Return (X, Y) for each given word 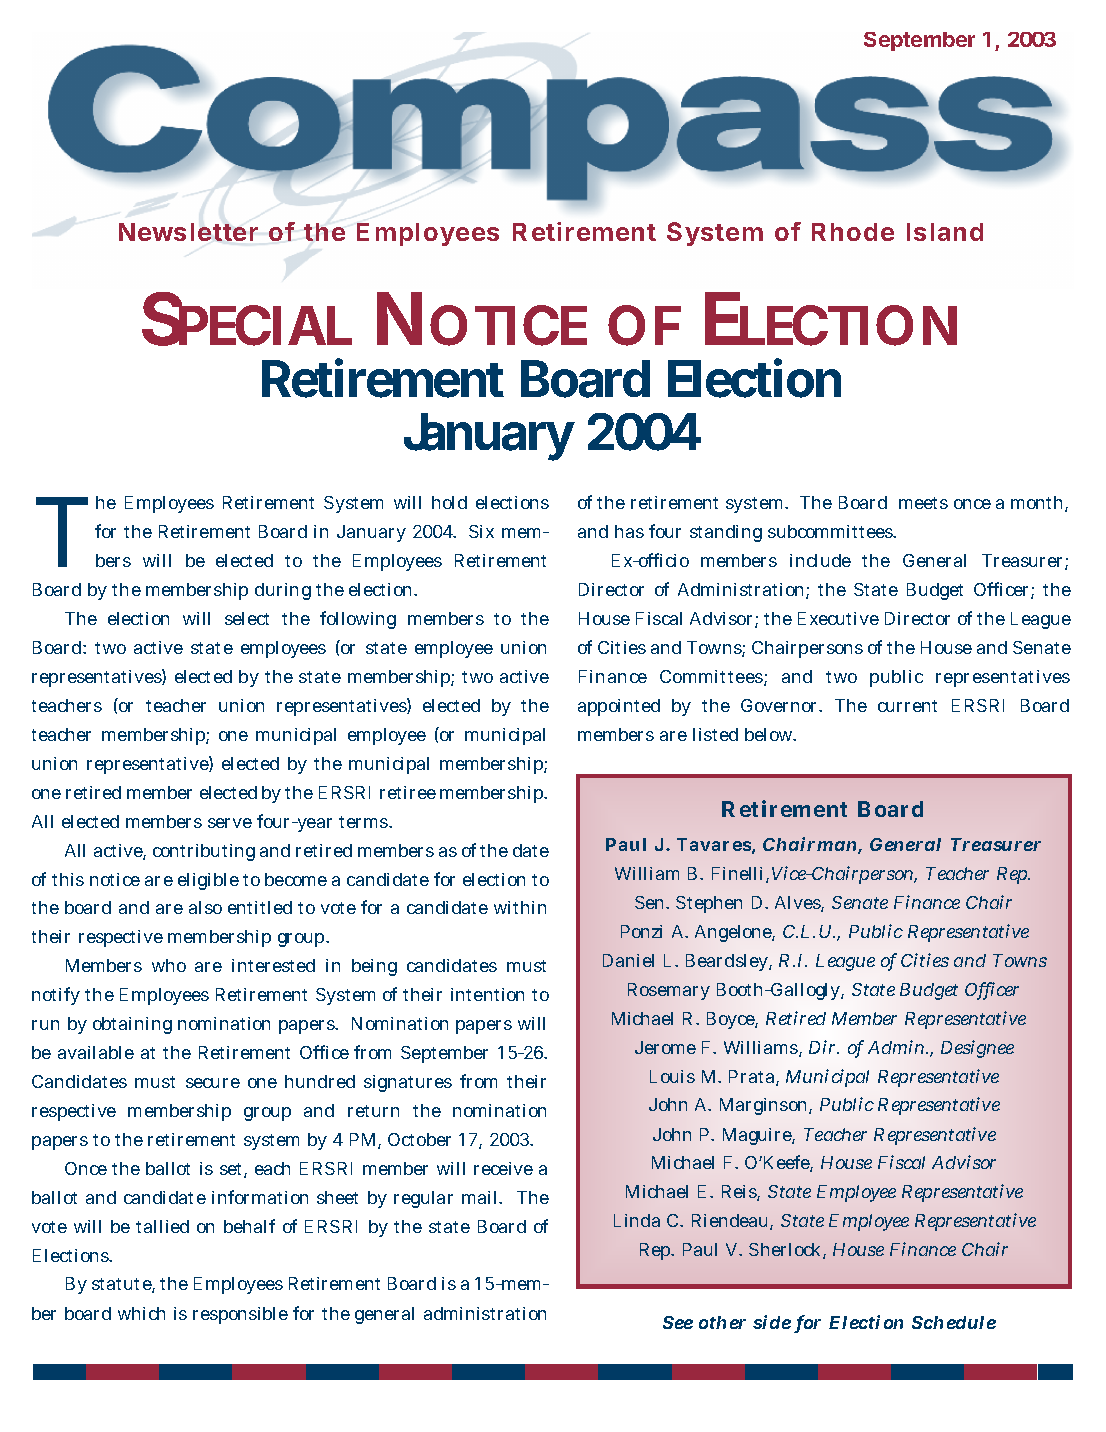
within (520, 907)
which (141, 1313)
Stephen (709, 904)
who (169, 965)
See (678, 1322)
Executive (838, 618)
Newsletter (188, 232)
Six (481, 531)
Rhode (853, 232)
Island (945, 232)
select (247, 618)
